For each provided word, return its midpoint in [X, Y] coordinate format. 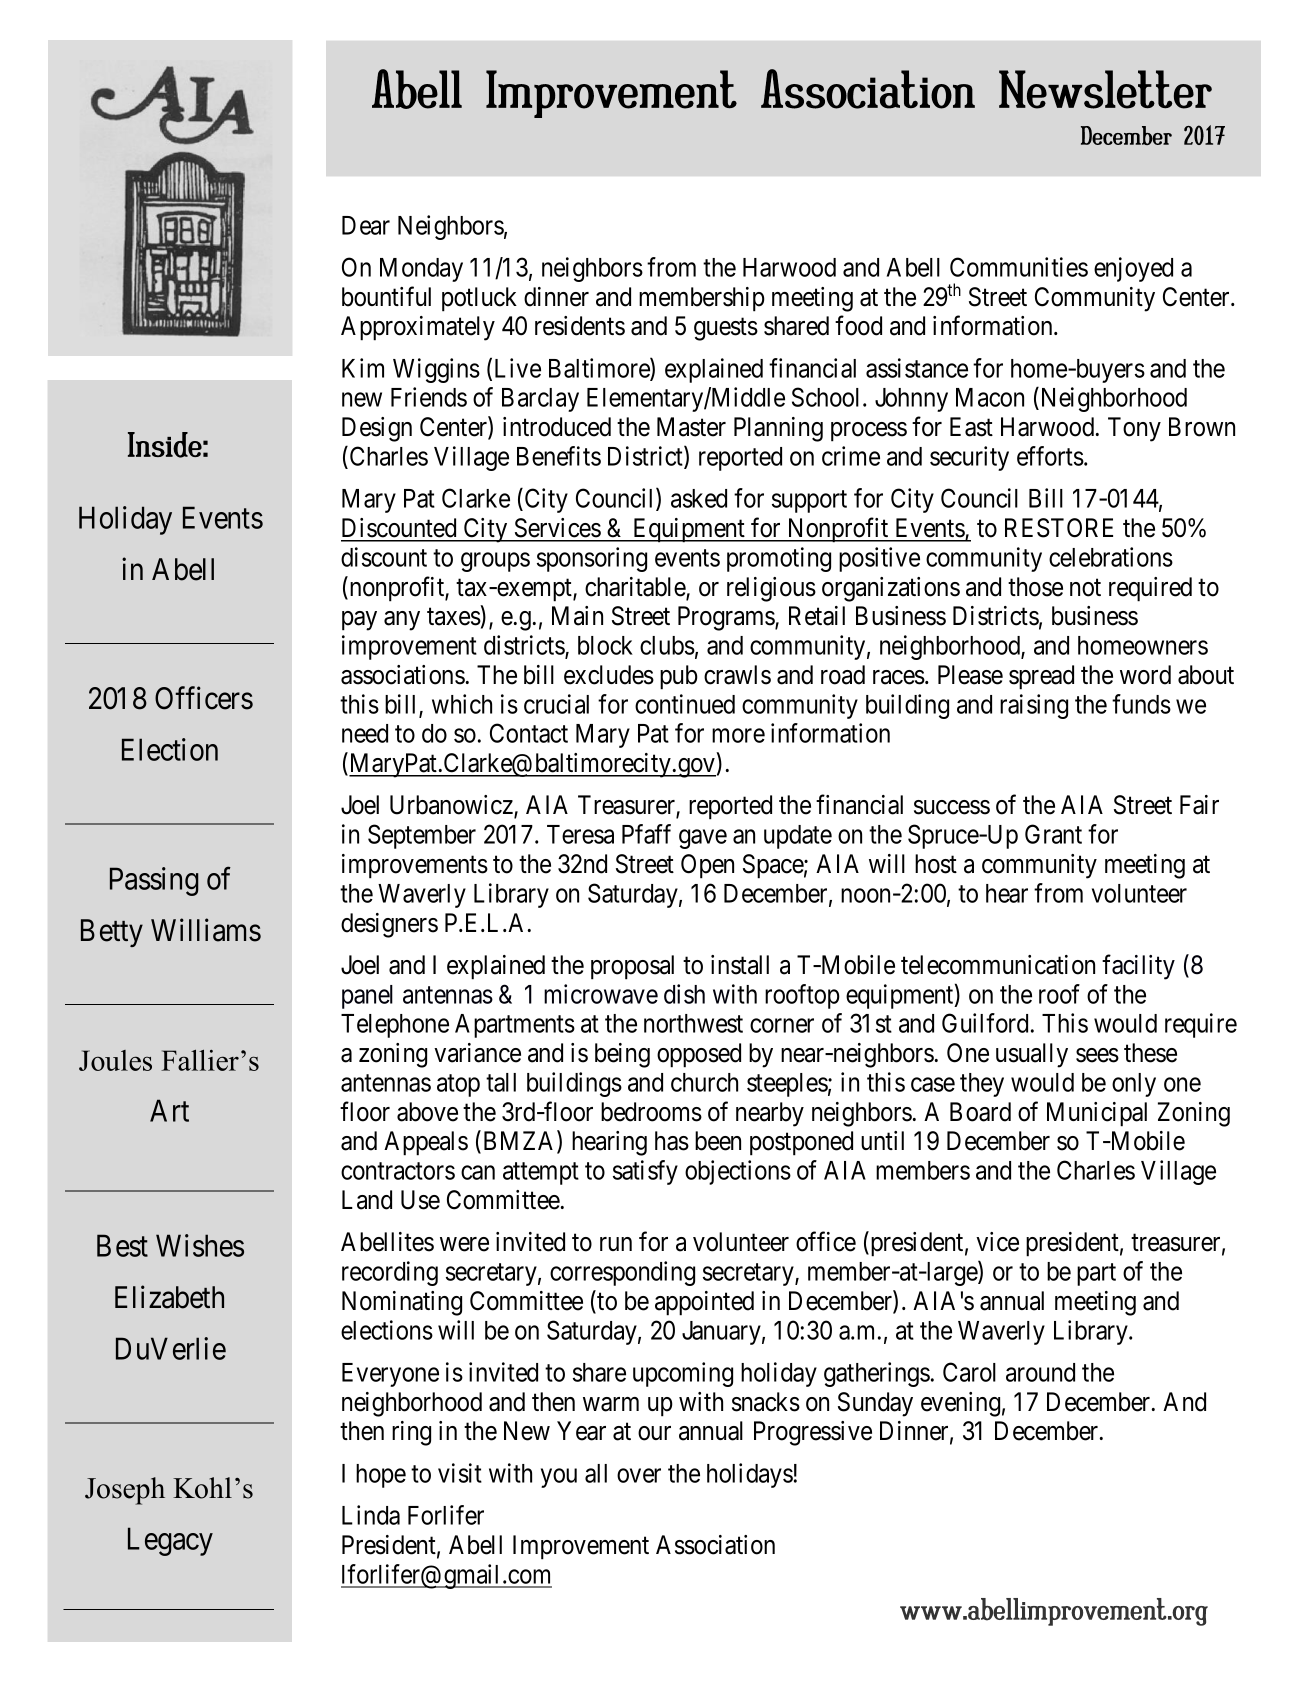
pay [359, 621]
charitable [636, 588]
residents [580, 326]
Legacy [170, 1542]
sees [1097, 1055]
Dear [366, 225]
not [1085, 588]
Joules [115, 1060]
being [622, 1055]
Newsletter [1105, 89]
